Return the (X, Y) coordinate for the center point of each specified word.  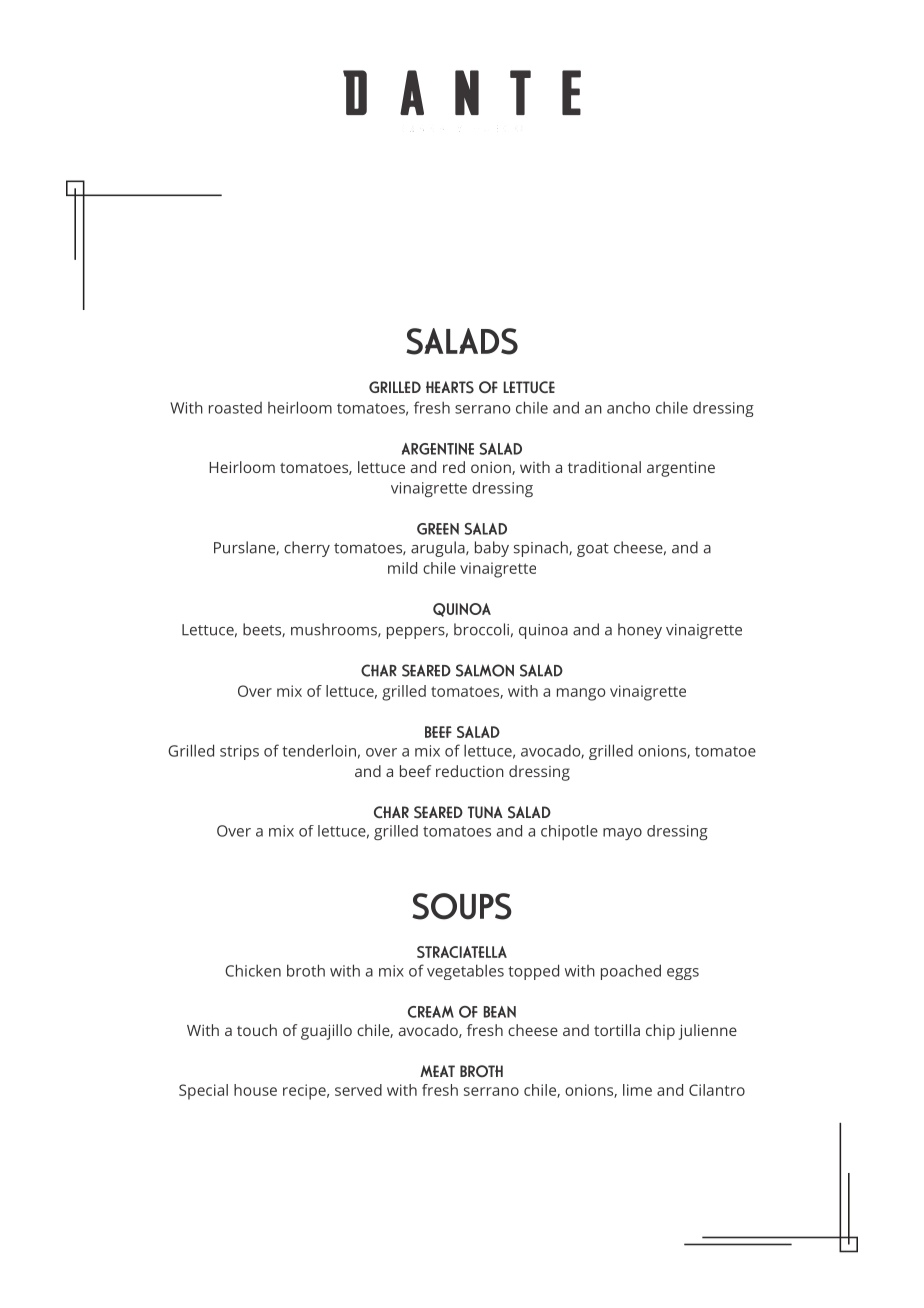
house (255, 1090)
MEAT (437, 1071)
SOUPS (462, 906)
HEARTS (450, 387)
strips (239, 752)
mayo (622, 834)
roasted (235, 408)
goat (593, 550)
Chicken (253, 970)
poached (631, 972)
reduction (470, 771)
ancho (628, 408)
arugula (439, 549)
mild (402, 568)
